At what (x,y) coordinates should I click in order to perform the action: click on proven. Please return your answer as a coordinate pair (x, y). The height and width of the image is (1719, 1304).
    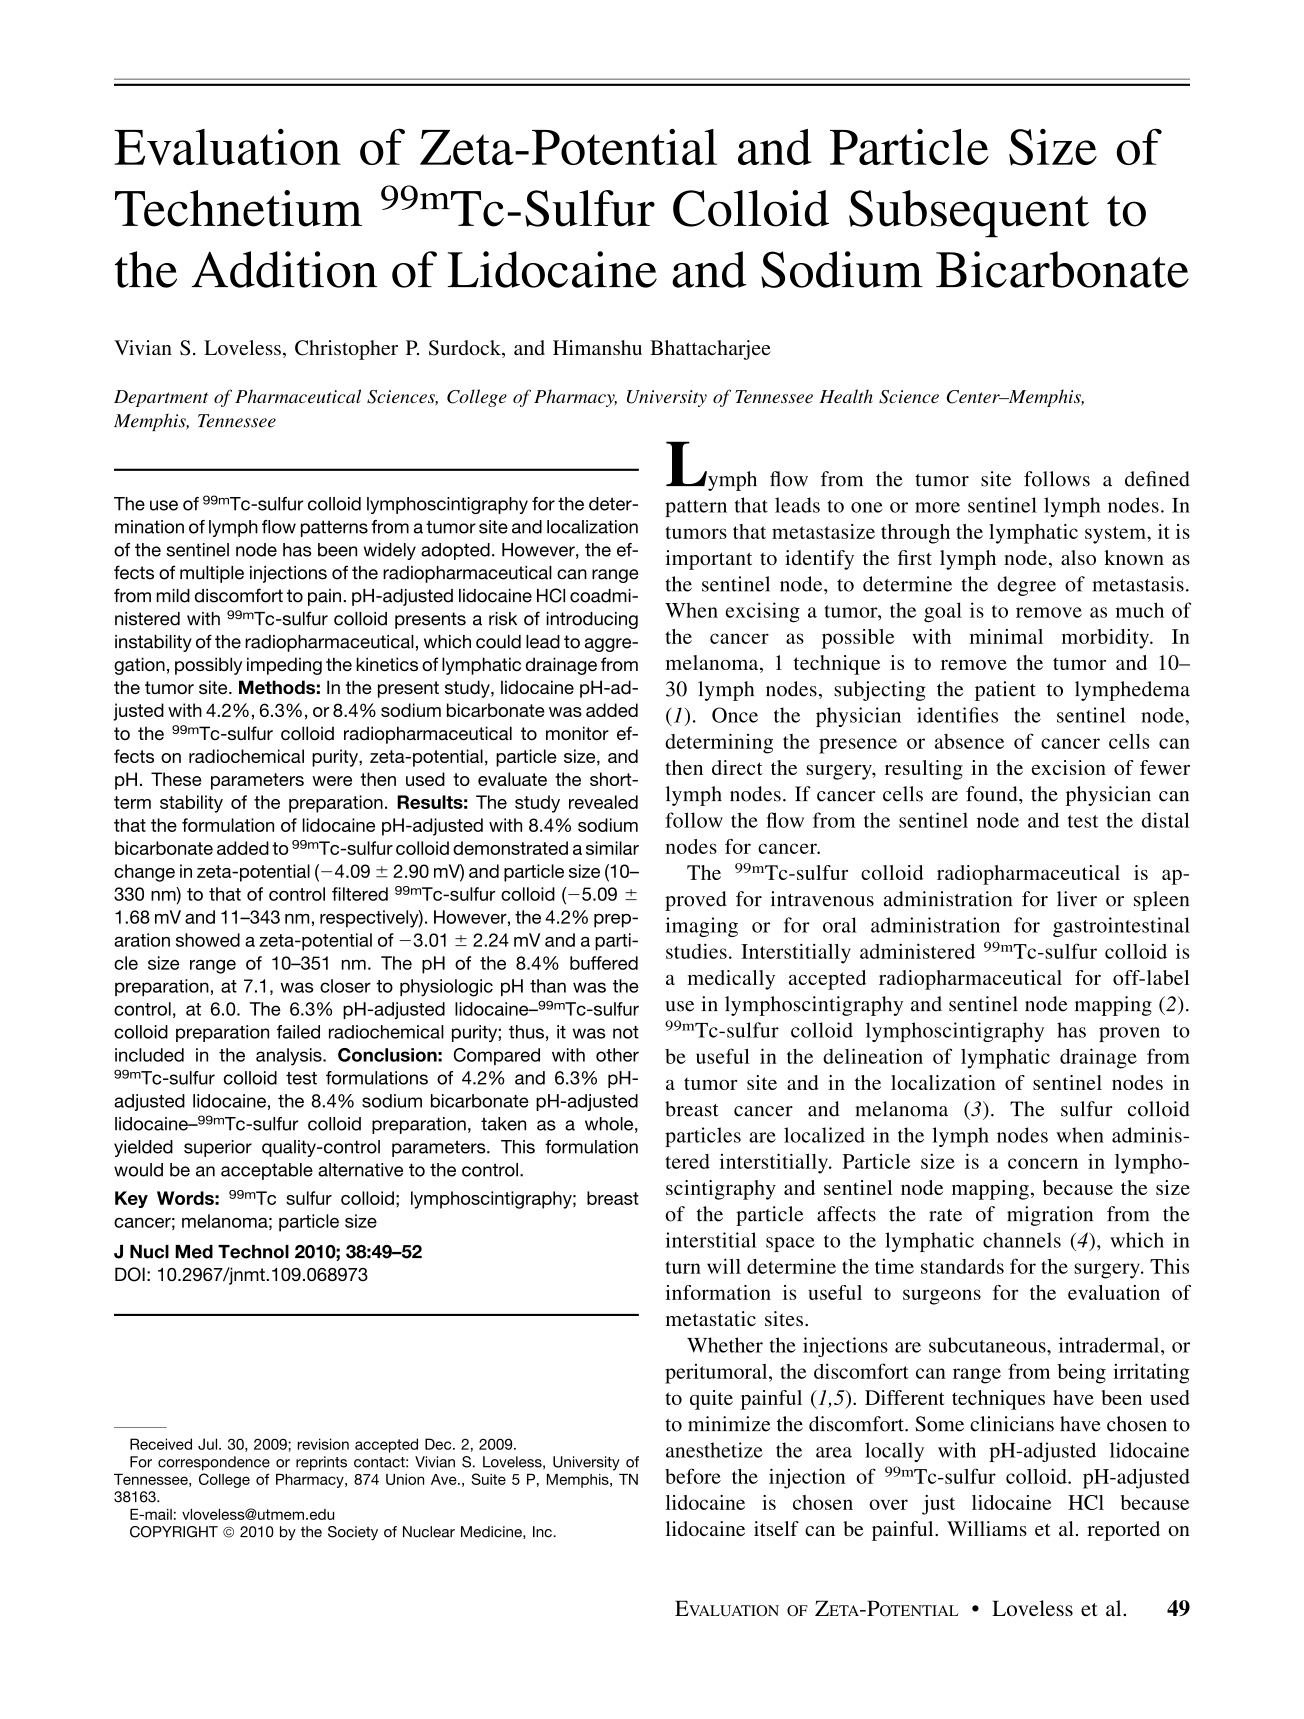
    Looking at the image, I should click on (1129, 1034).
